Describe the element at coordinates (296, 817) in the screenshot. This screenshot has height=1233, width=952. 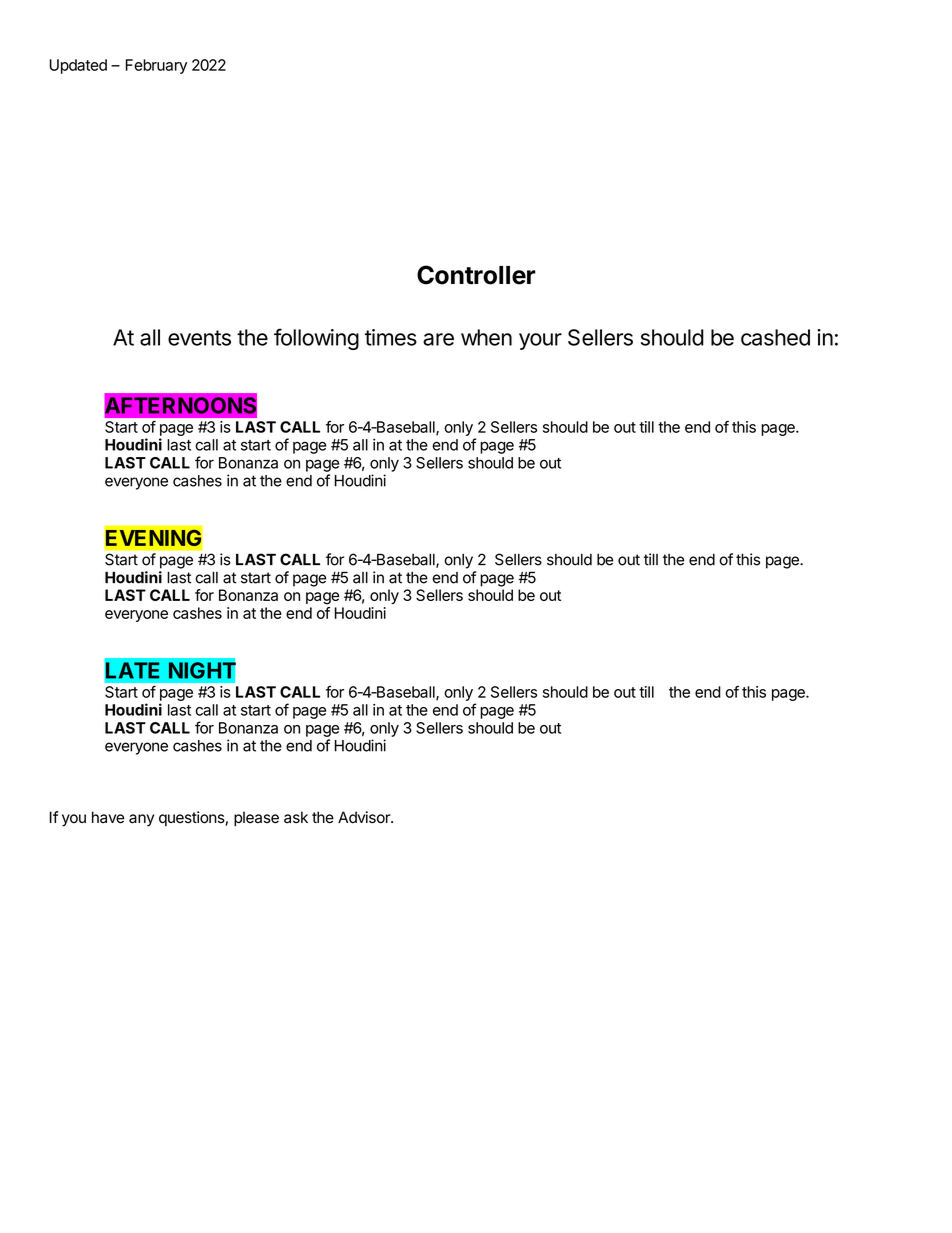
I see `ask` at that location.
